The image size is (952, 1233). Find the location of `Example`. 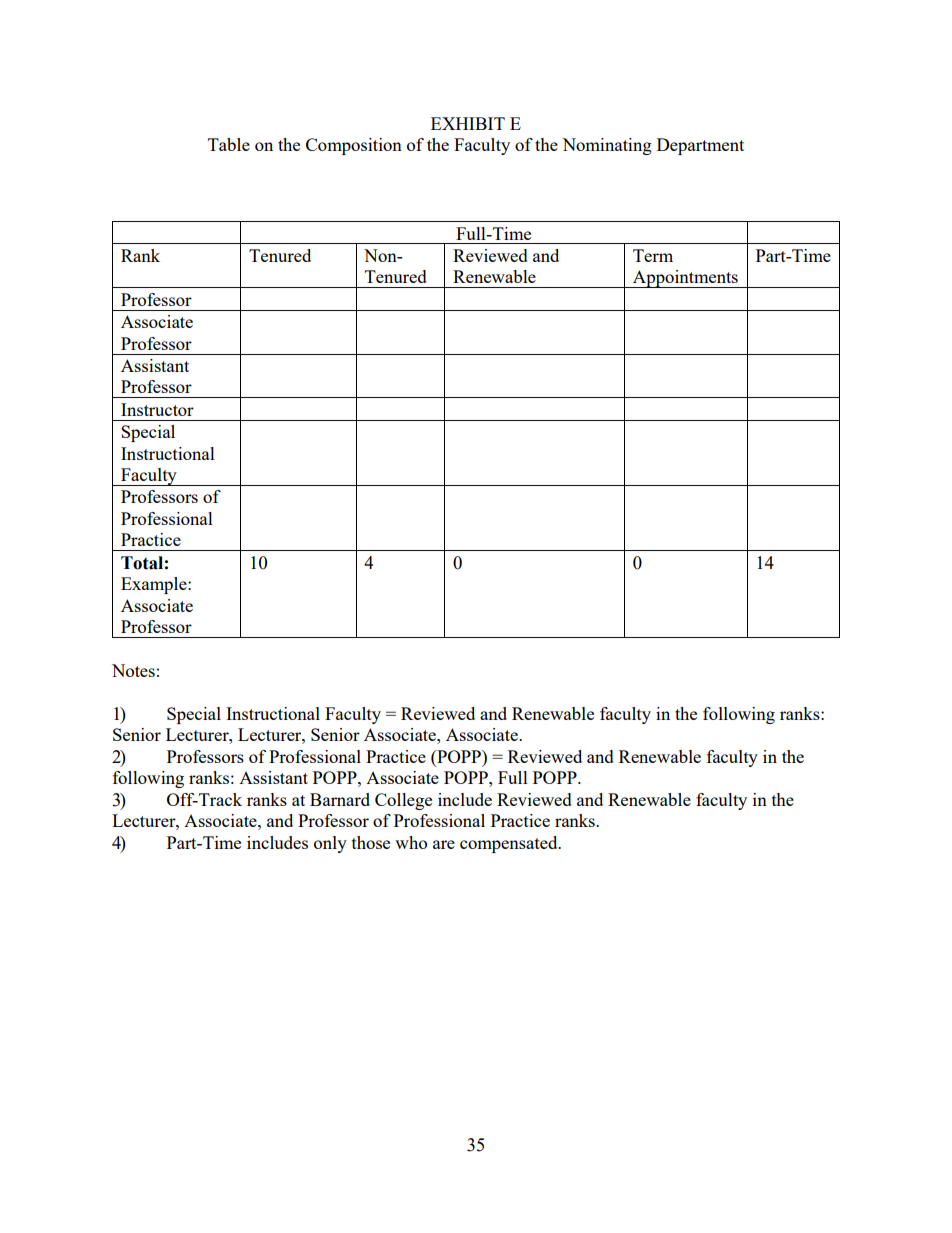

Example is located at coordinates (155, 585).
